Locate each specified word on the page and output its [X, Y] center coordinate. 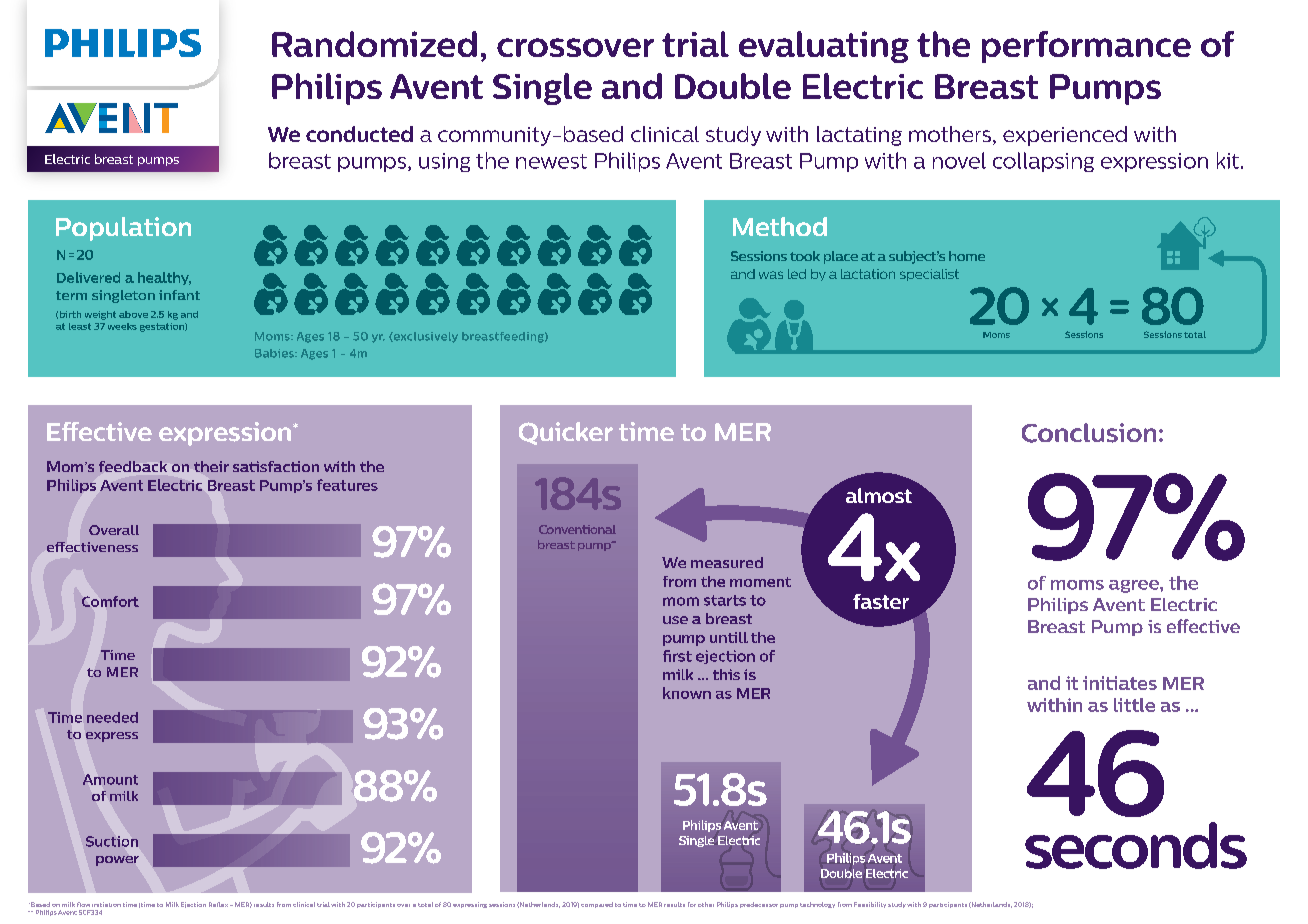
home [967, 256]
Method [780, 226]
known [687, 693]
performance [1086, 47]
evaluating [824, 47]
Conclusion [1089, 433]
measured [727, 562]
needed [112, 717]
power [117, 861]
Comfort [110, 601]
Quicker [566, 433]
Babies [275, 353]
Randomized [374, 44]
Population [123, 229]
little [1134, 705]
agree [1135, 586]
